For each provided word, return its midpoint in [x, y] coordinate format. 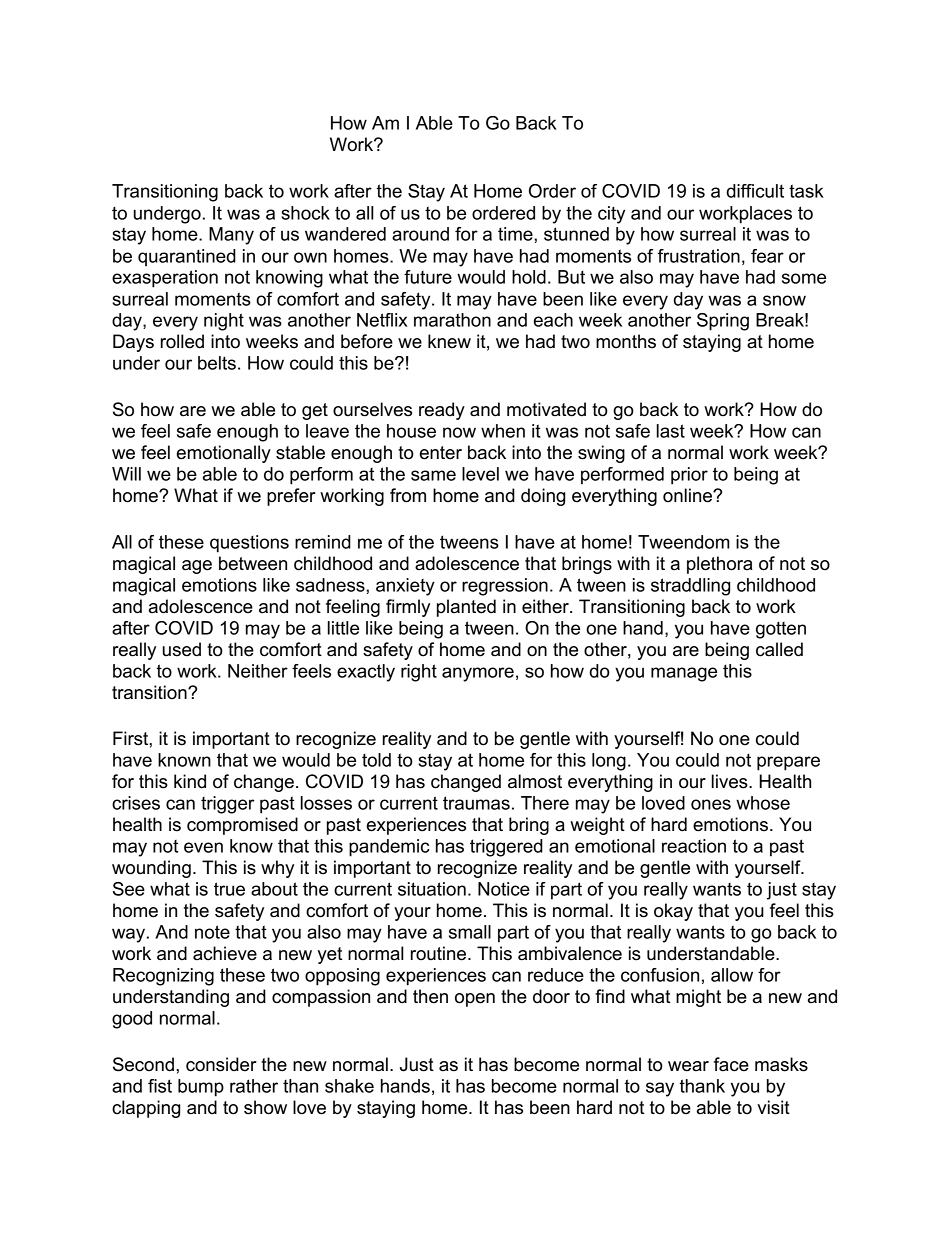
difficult [755, 191]
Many [231, 236]
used [182, 649]
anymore [478, 674]
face [731, 1064]
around [420, 234]
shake [349, 1086]
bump [201, 1088]
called [779, 649]
